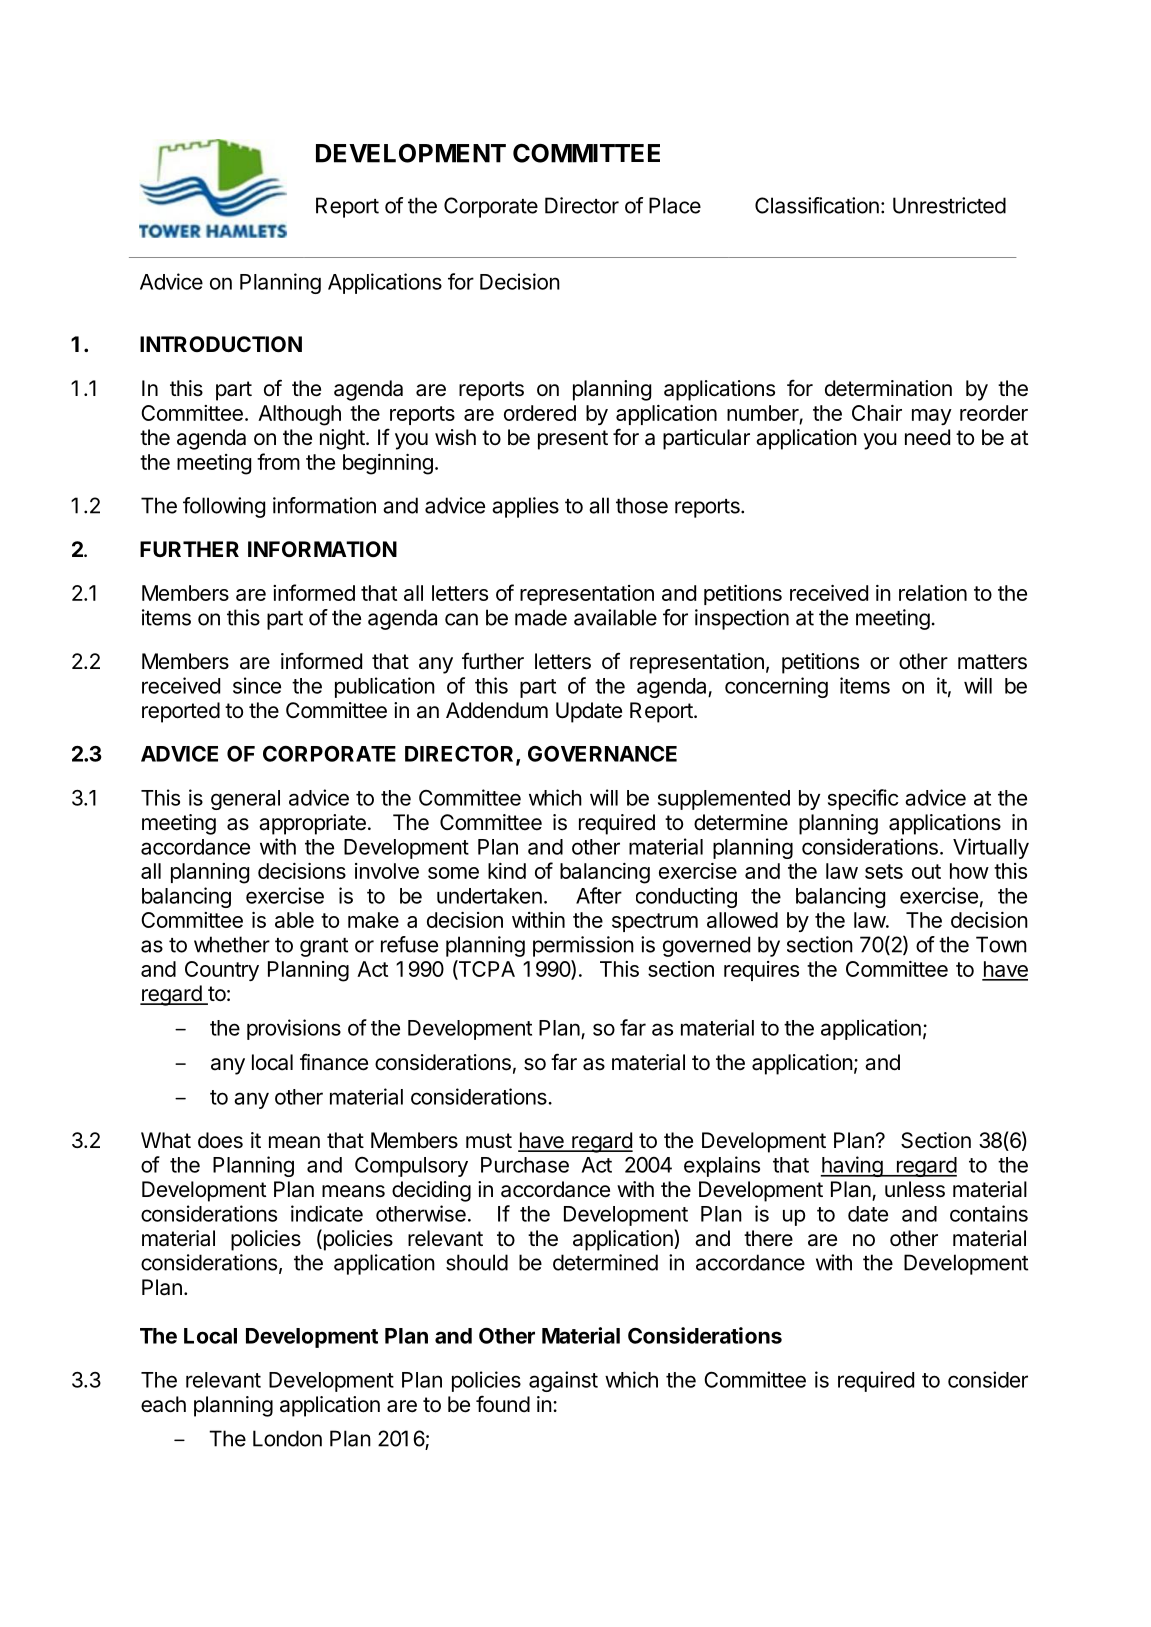 This screenshot has width=1151, height=1627. I want to click on London, so click(287, 1438).
